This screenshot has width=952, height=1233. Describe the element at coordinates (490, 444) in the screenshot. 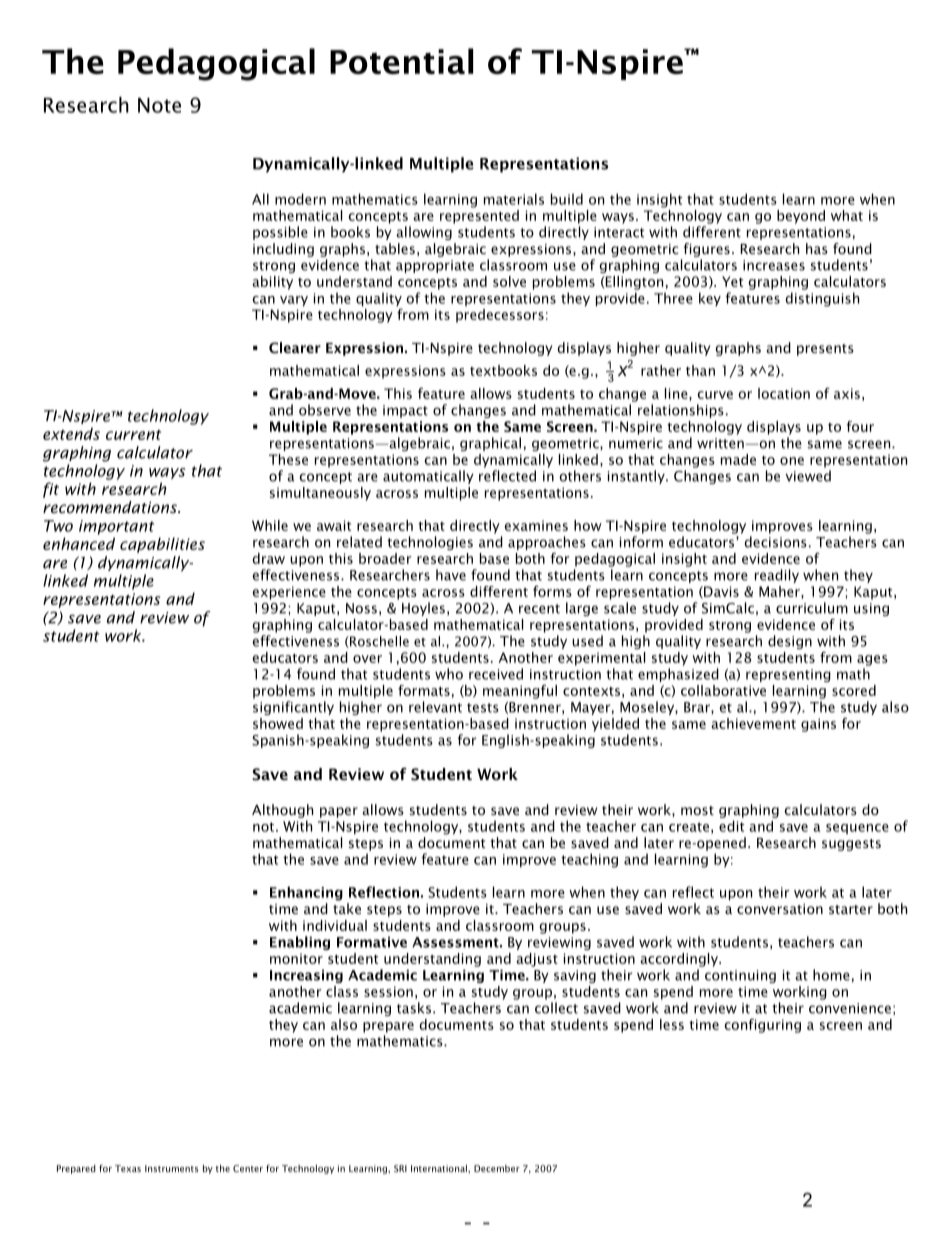

I see `graphical` at that location.
